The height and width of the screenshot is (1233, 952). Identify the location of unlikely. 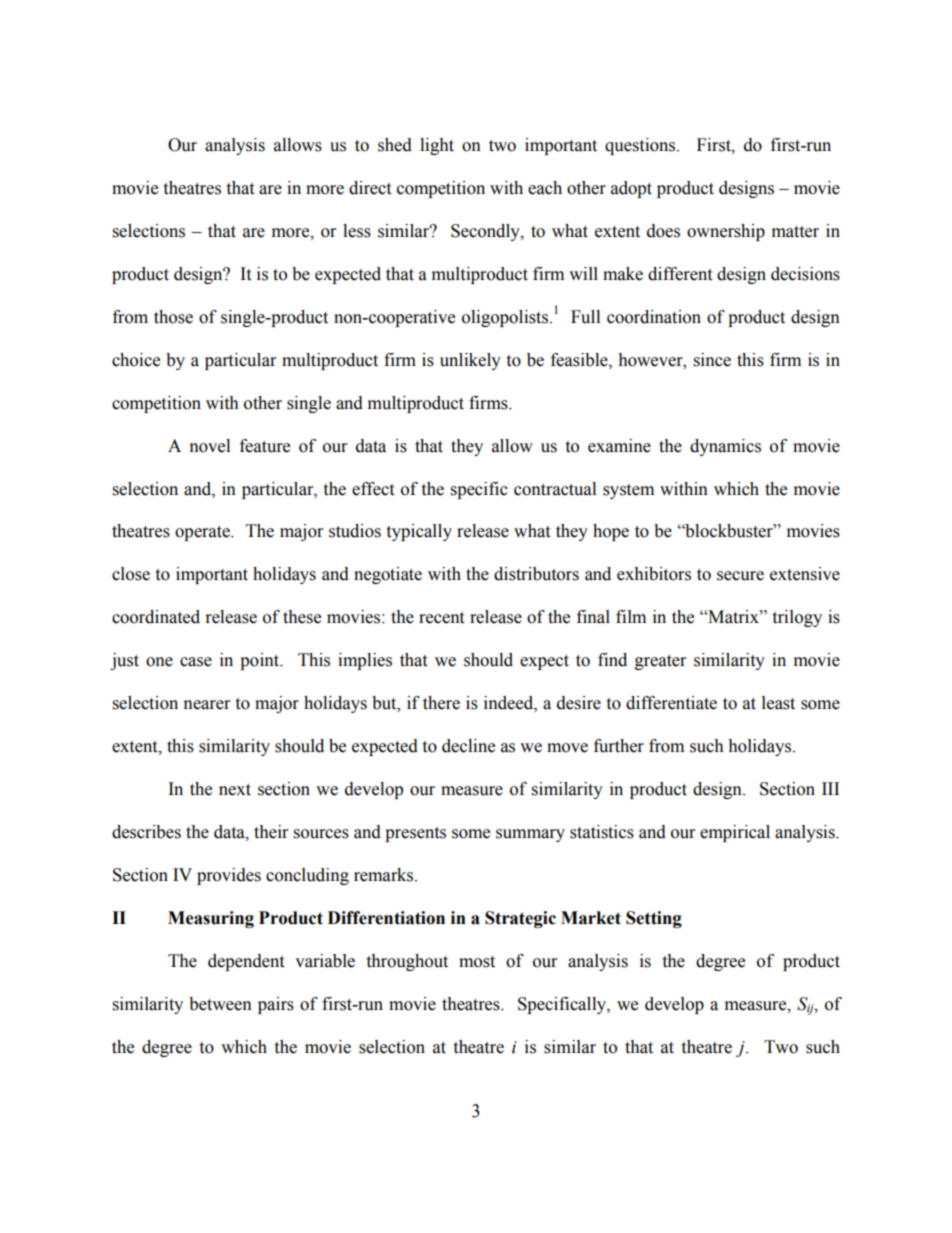
(470, 361).
